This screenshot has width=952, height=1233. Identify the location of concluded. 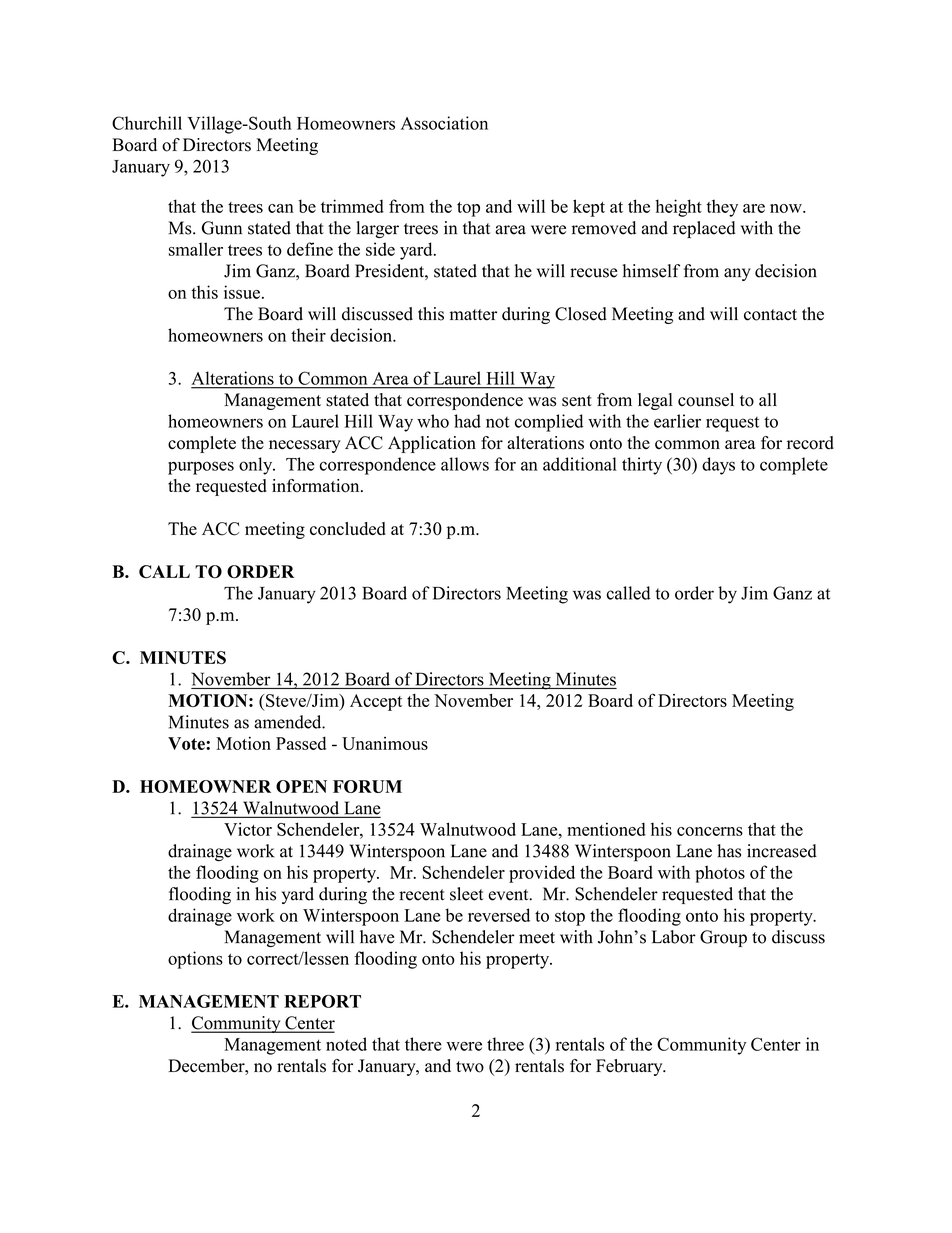
(348, 529).
